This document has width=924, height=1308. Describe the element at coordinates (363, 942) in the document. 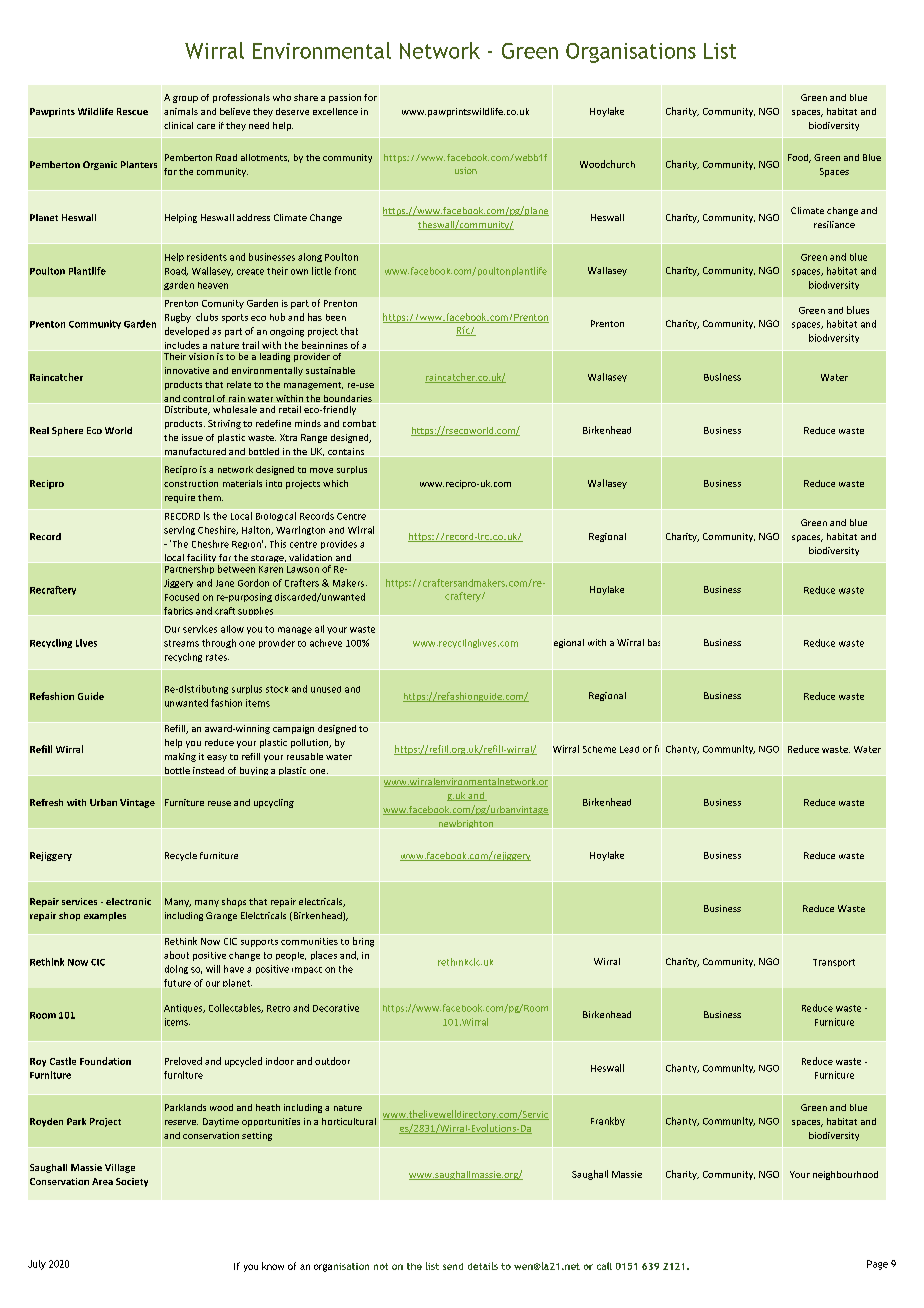

I see `bring` at that location.
